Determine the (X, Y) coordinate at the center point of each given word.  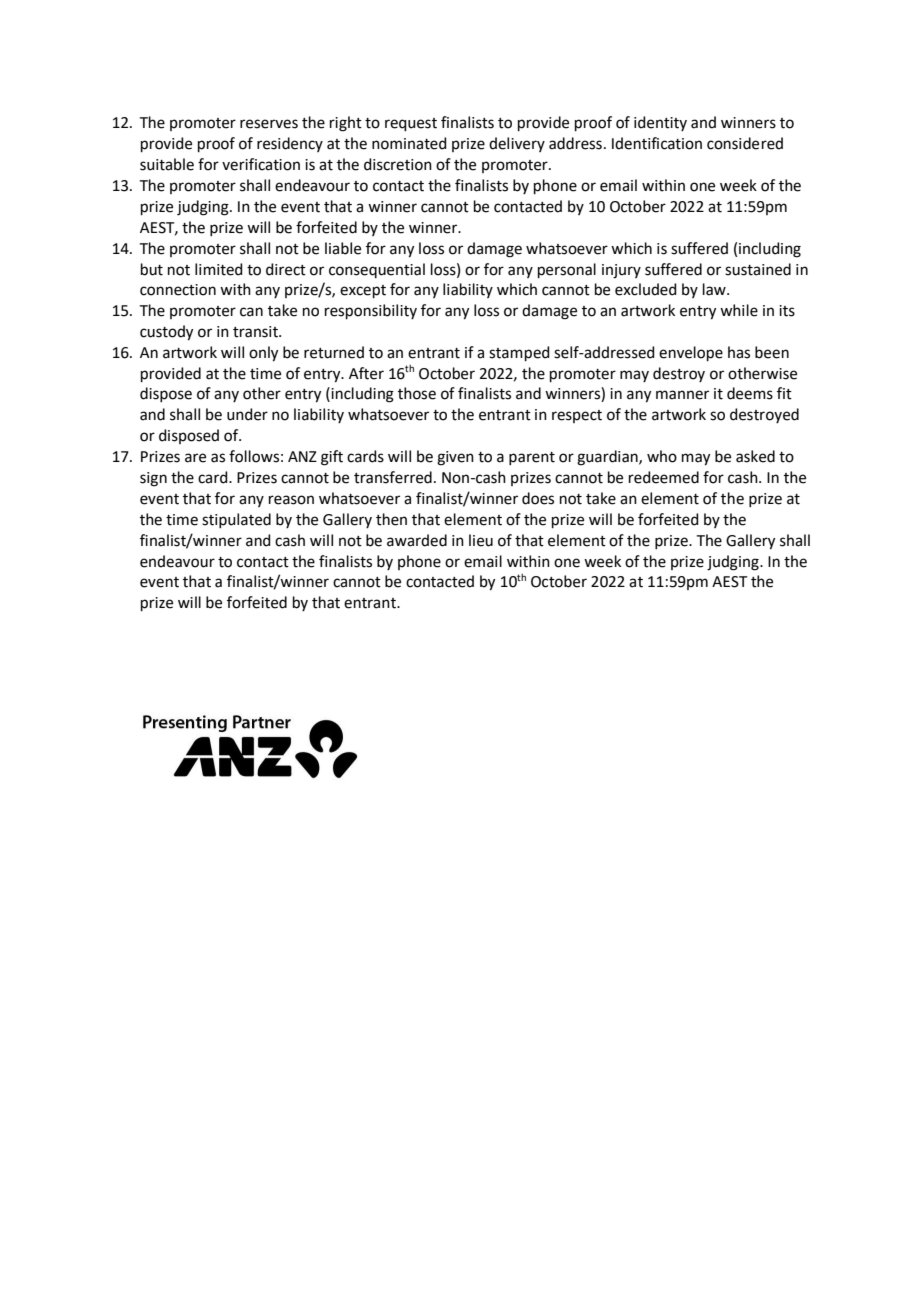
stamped (519, 353)
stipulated (236, 520)
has (739, 352)
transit (256, 332)
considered (745, 143)
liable (343, 248)
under (247, 414)
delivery (517, 144)
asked (755, 456)
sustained (758, 269)
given (455, 458)
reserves (269, 124)
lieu (481, 540)
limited (219, 269)
